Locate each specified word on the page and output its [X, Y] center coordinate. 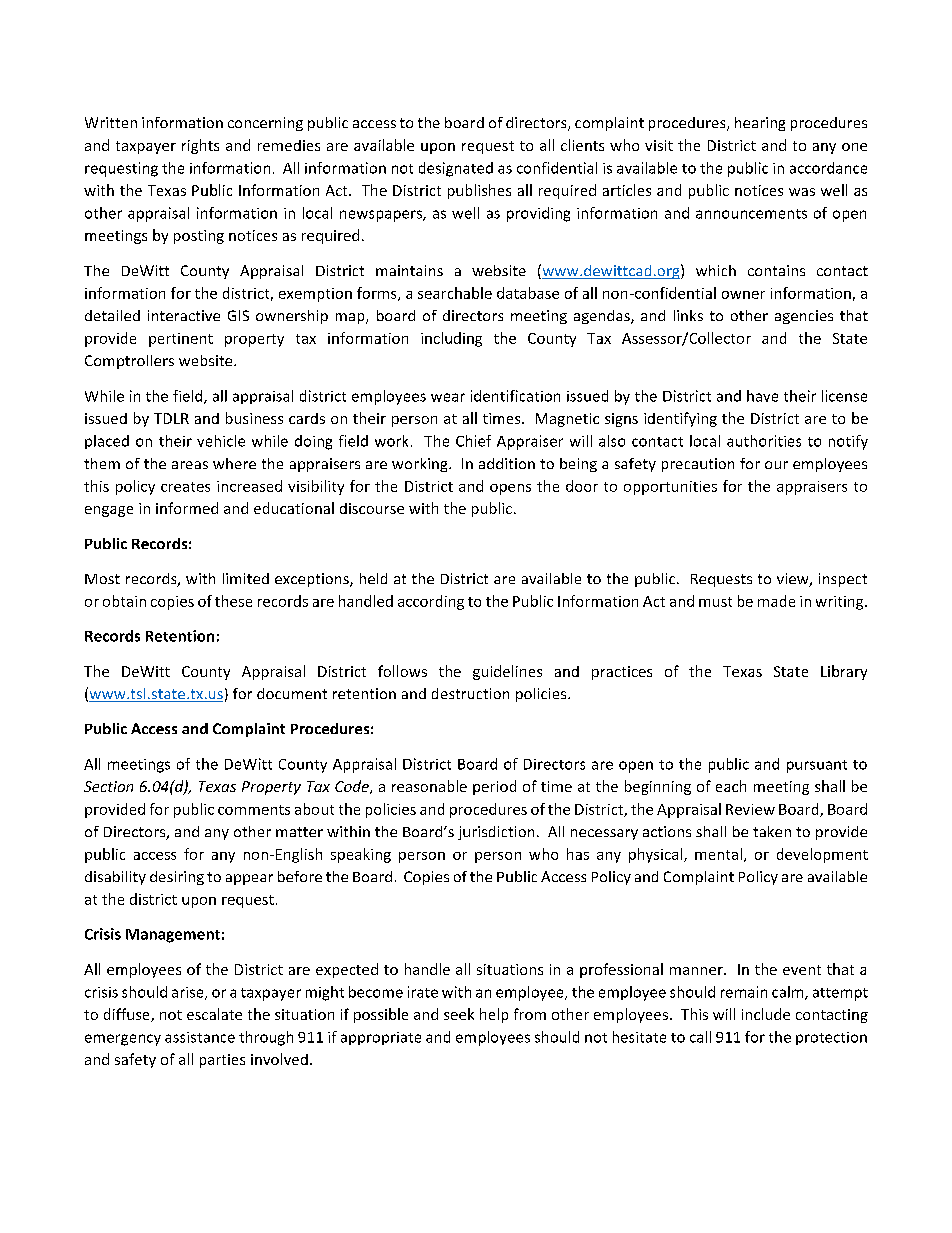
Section [108, 786]
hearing [760, 124]
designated [456, 169]
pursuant [817, 766]
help [494, 1015]
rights [200, 146]
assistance [200, 1037]
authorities [764, 441]
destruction [470, 693]
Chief [473, 441]
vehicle [221, 441]
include [766, 1014]
